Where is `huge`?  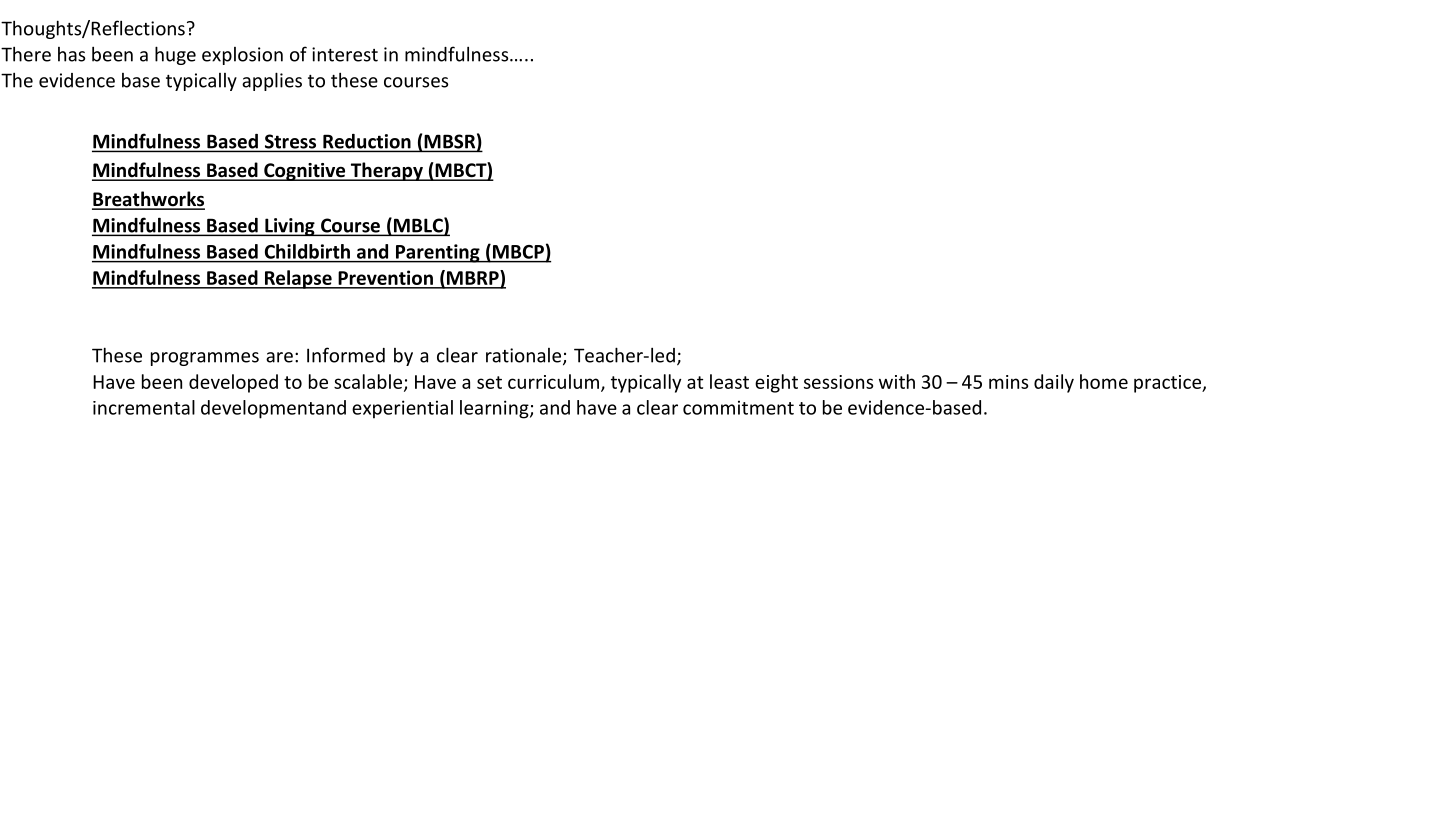
huge is located at coordinates (175, 55).
